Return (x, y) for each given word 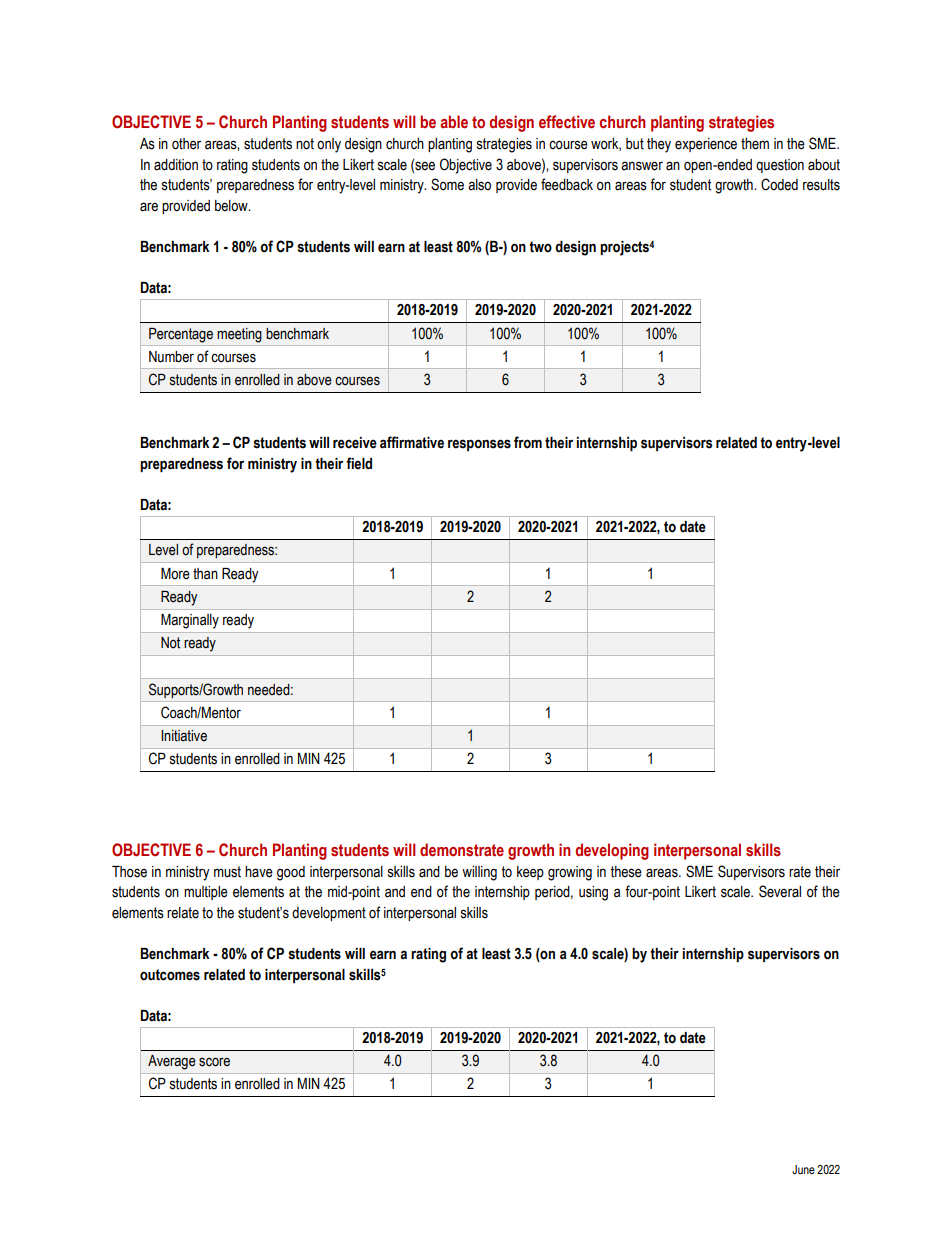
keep (530, 873)
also (479, 185)
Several (780, 891)
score (214, 1062)
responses (479, 445)
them (755, 144)
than (205, 574)
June (803, 1169)
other (186, 144)
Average (172, 1062)
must (227, 872)
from (528, 442)
